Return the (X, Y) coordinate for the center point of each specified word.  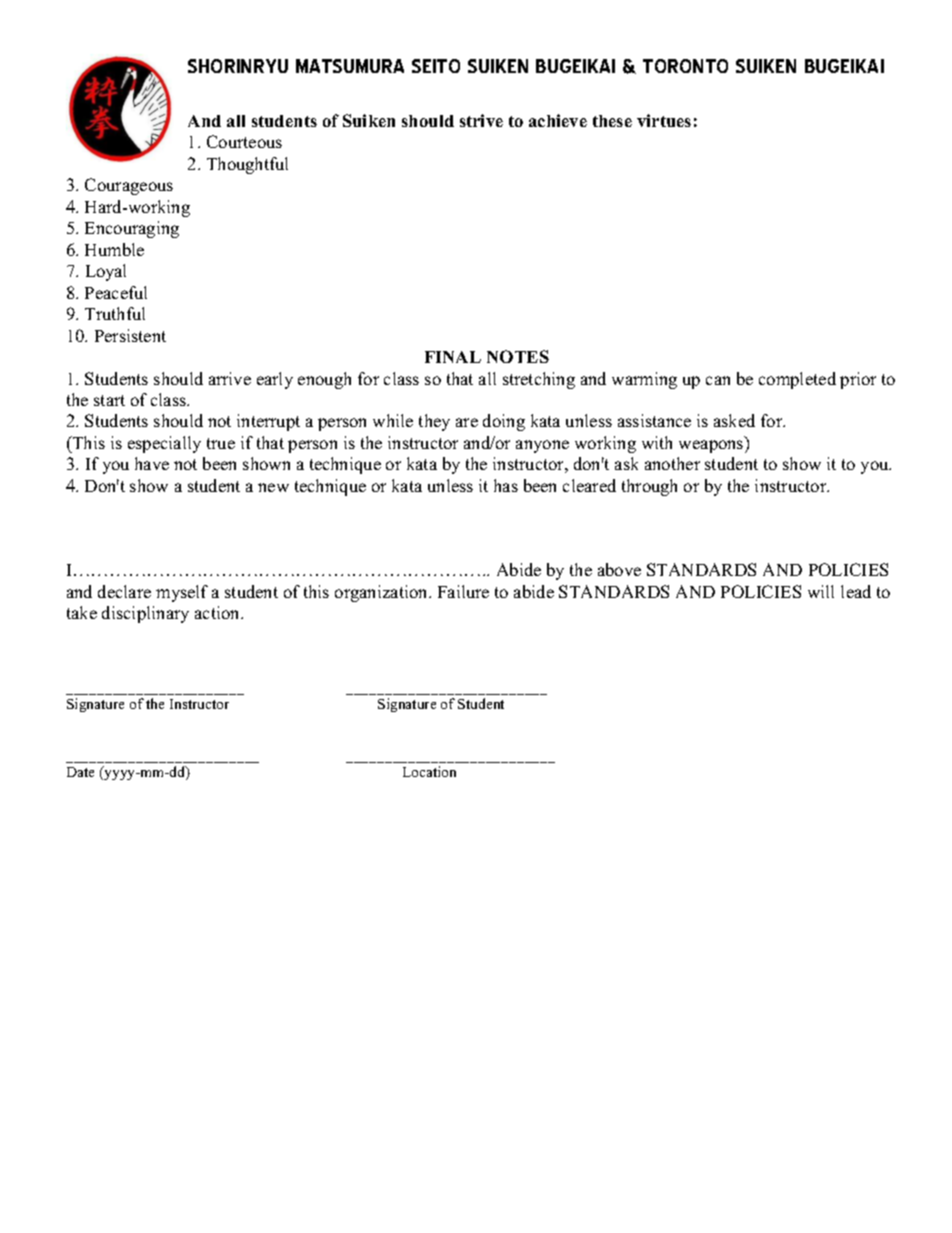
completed (797, 380)
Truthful (115, 313)
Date (80, 772)
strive (481, 120)
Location (429, 771)
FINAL (453, 357)
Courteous (244, 141)
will (821, 591)
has (506, 485)
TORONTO (685, 66)
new (273, 487)
